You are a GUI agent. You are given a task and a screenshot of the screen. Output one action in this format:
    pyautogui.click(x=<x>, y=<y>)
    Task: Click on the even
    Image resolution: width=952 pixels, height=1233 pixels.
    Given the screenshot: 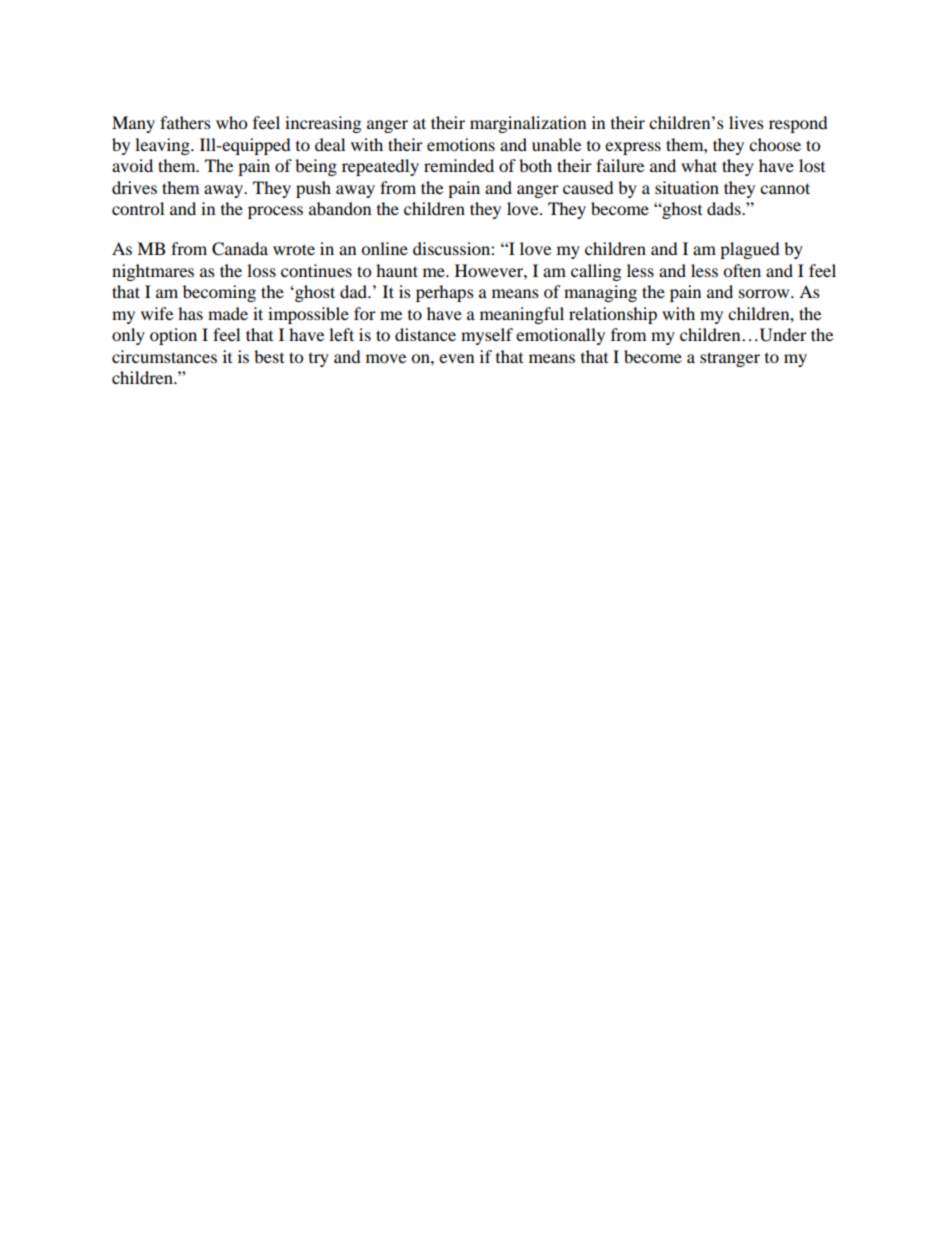 What is the action you would take?
    pyautogui.click(x=456, y=358)
